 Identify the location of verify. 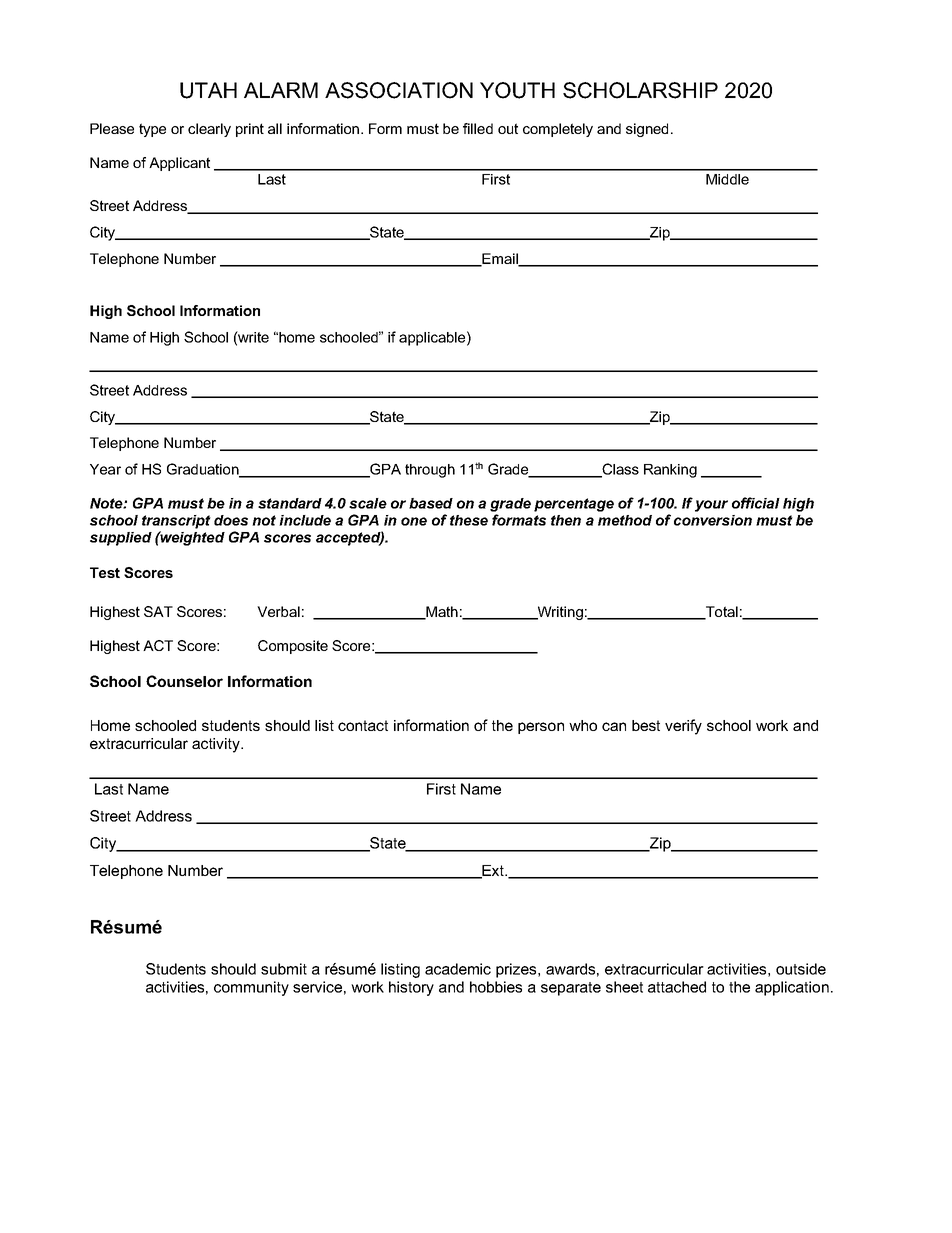
(683, 727).
